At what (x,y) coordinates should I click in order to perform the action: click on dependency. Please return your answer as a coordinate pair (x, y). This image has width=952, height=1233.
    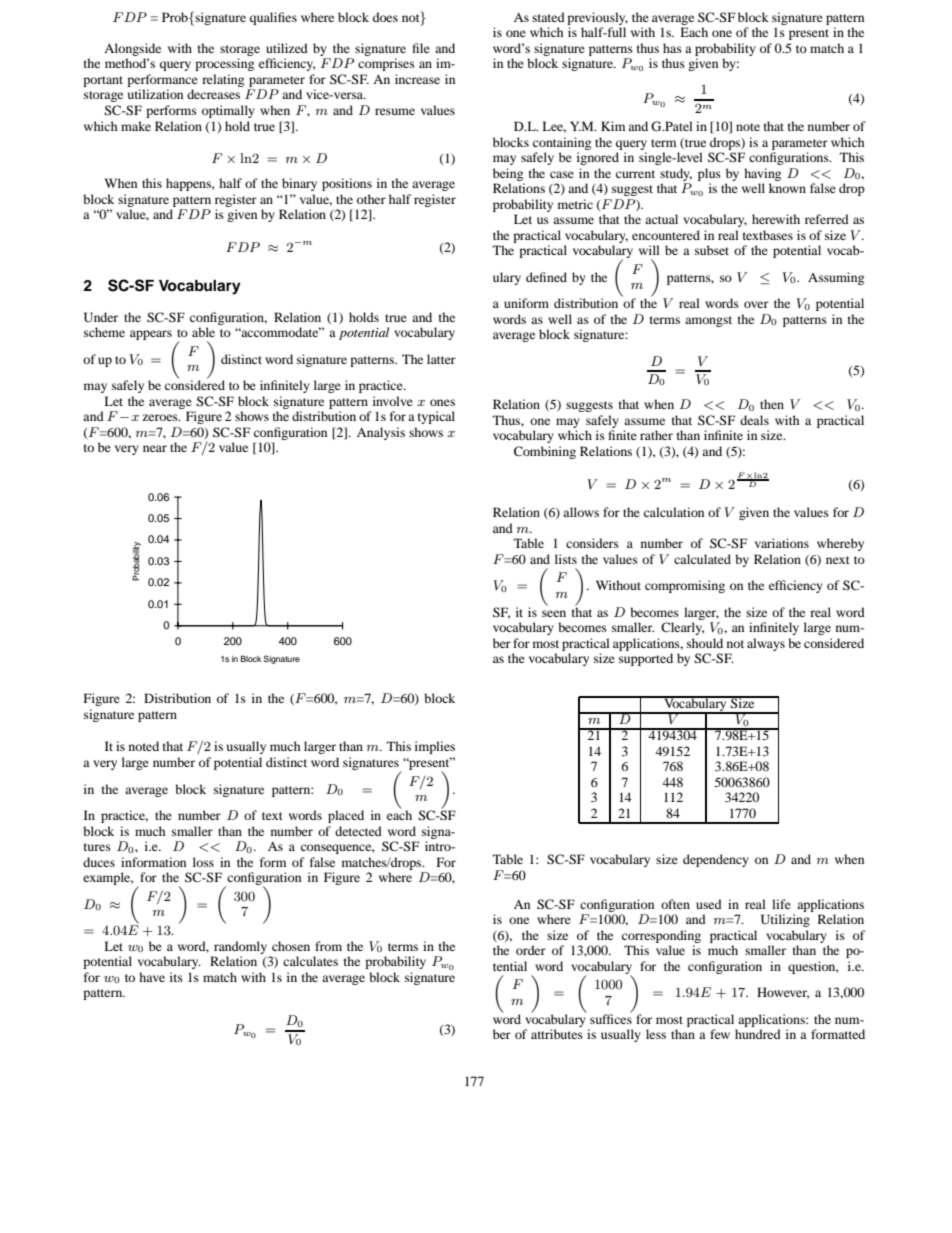
    Looking at the image, I should click on (716, 860).
